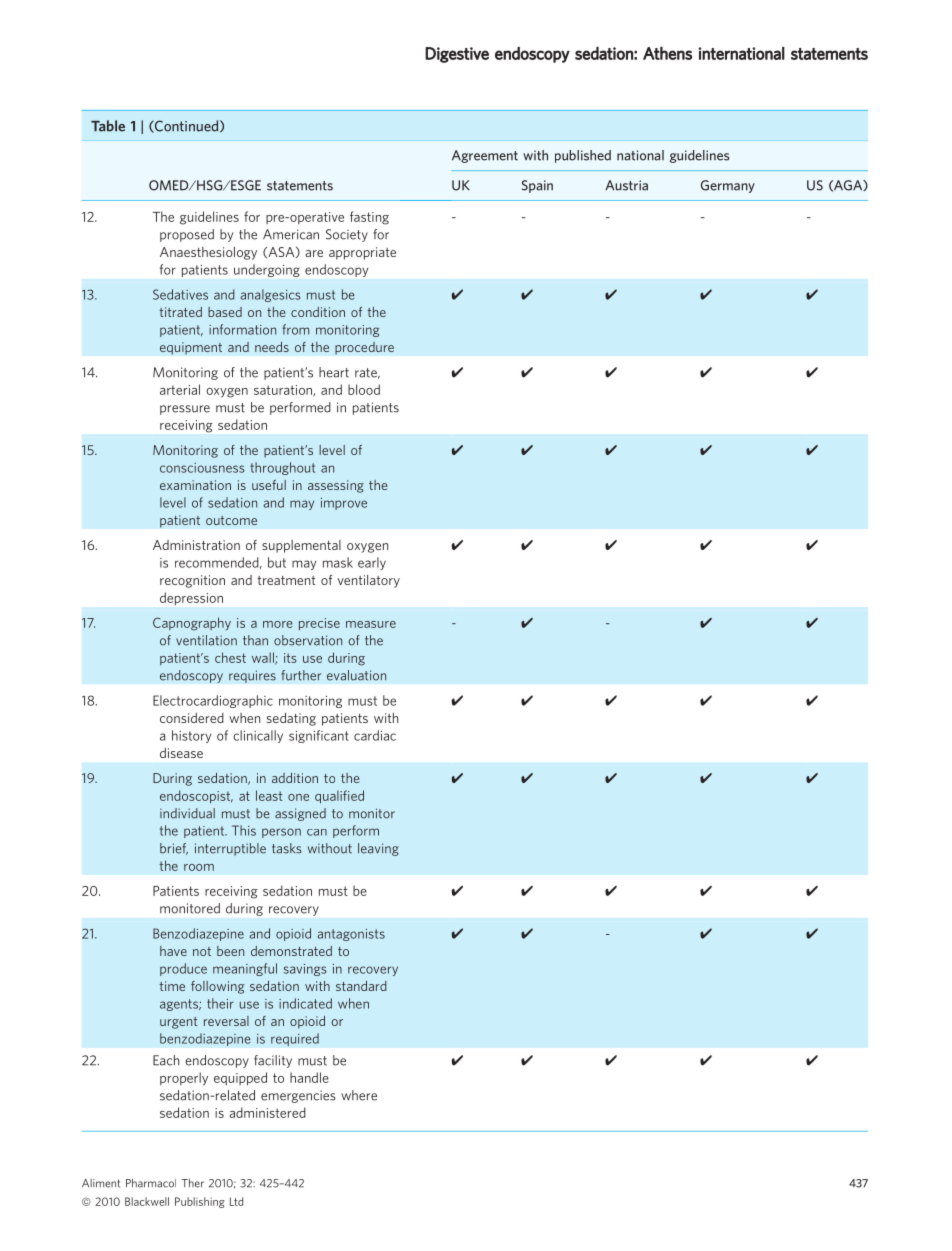 This screenshot has width=952, height=1251. What do you see at coordinates (364, 389) in the screenshot?
I see `blood` at bounding box center [364, 389].
